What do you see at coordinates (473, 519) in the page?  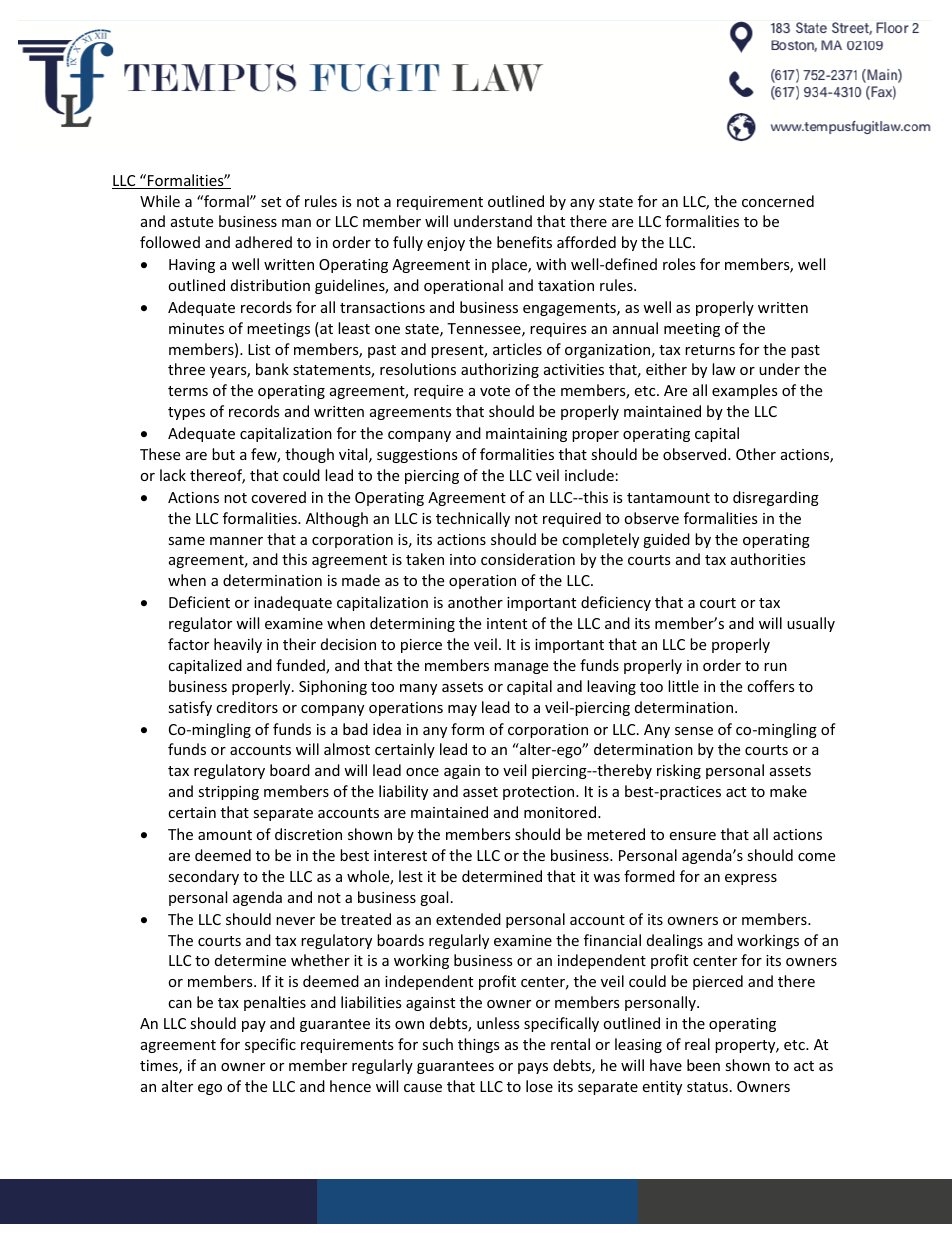 I see `technically` at bounding box center [473, 519].
